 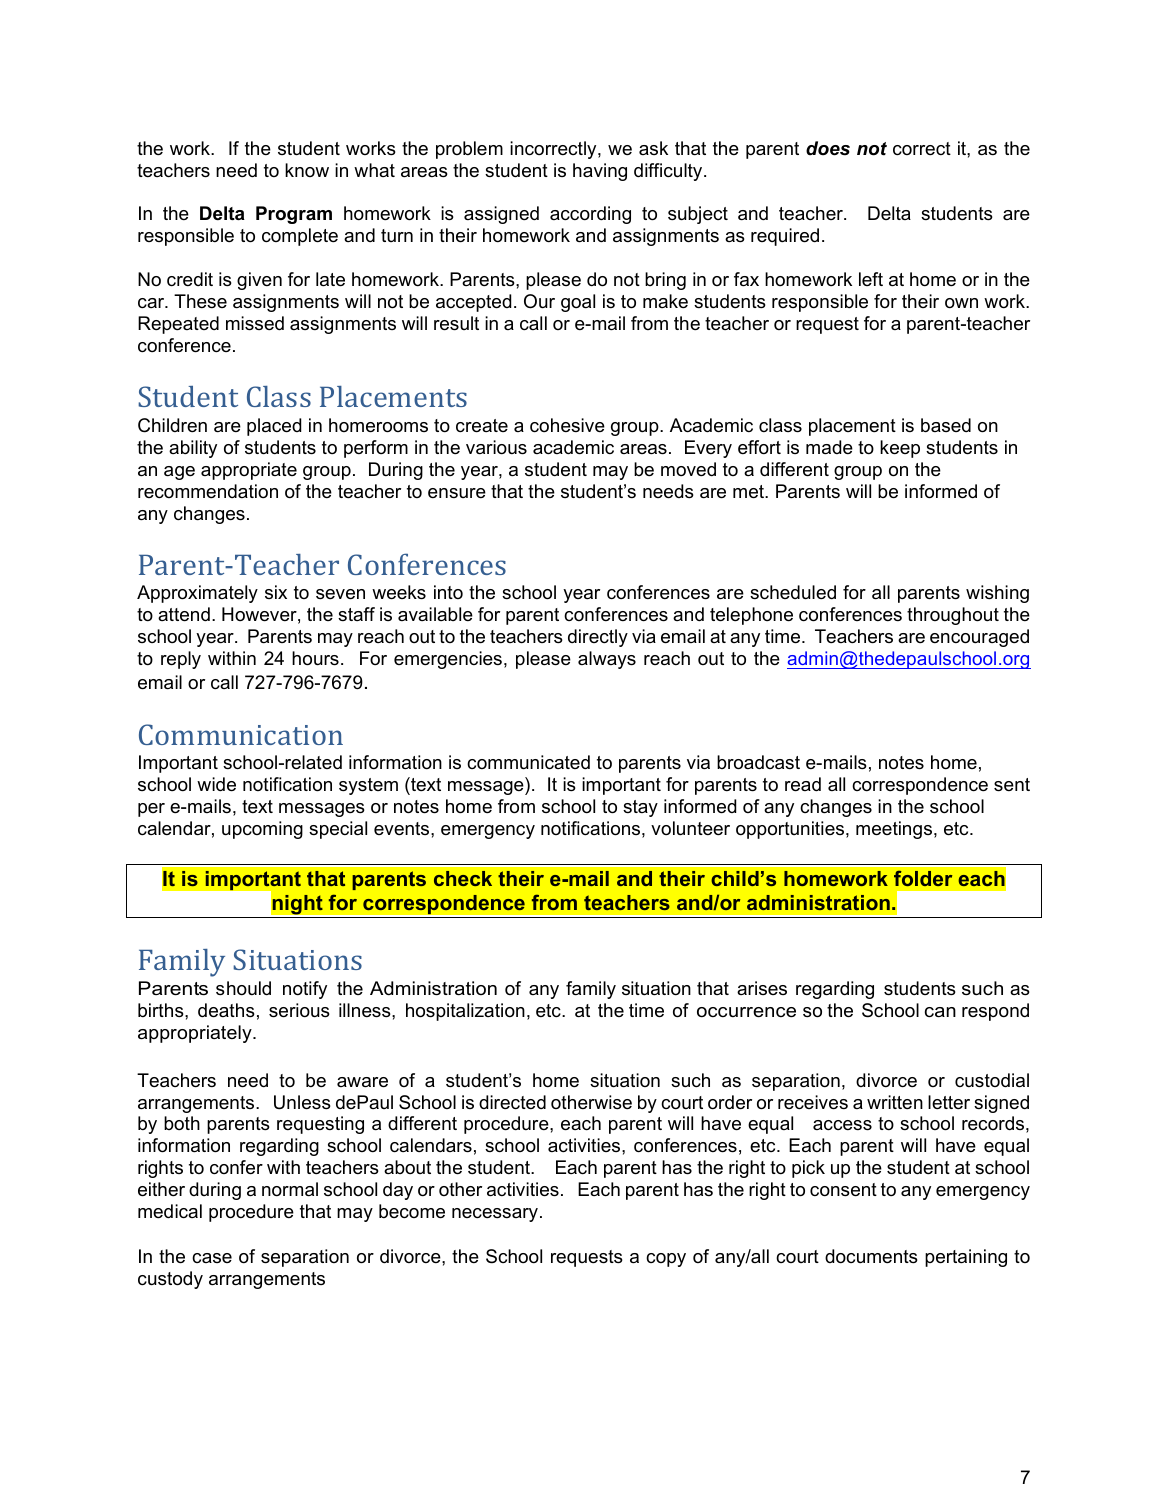 I want to click on placed, so click(x=274, y=427).
